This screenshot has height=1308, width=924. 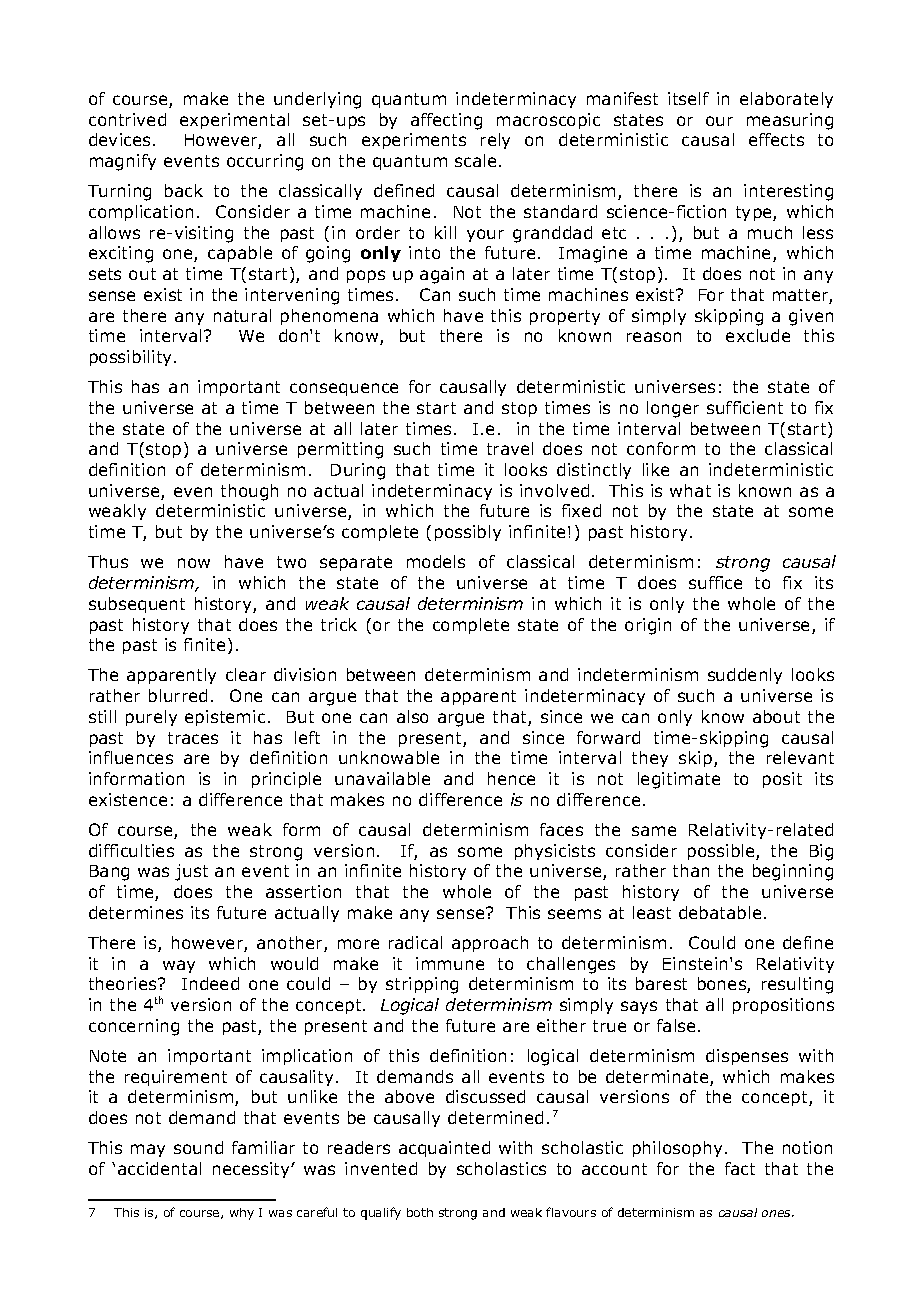 What do you see at coordinates (776, 139) in the screenshot?
I see `effects` at bounding box center [776, 139].
